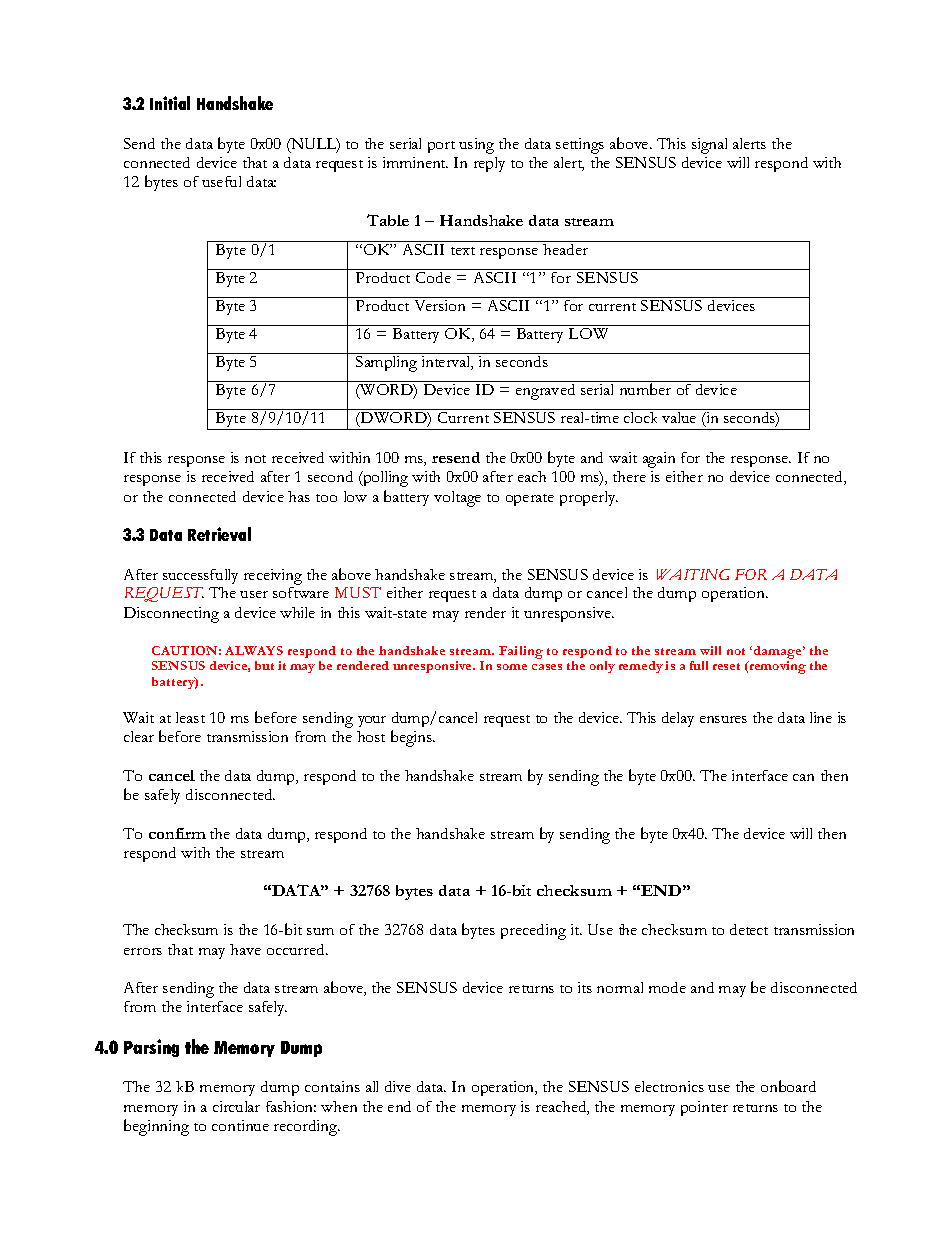 This screenshot has height=1233, width=952. I want to click on circular, so click(236, 1106).
